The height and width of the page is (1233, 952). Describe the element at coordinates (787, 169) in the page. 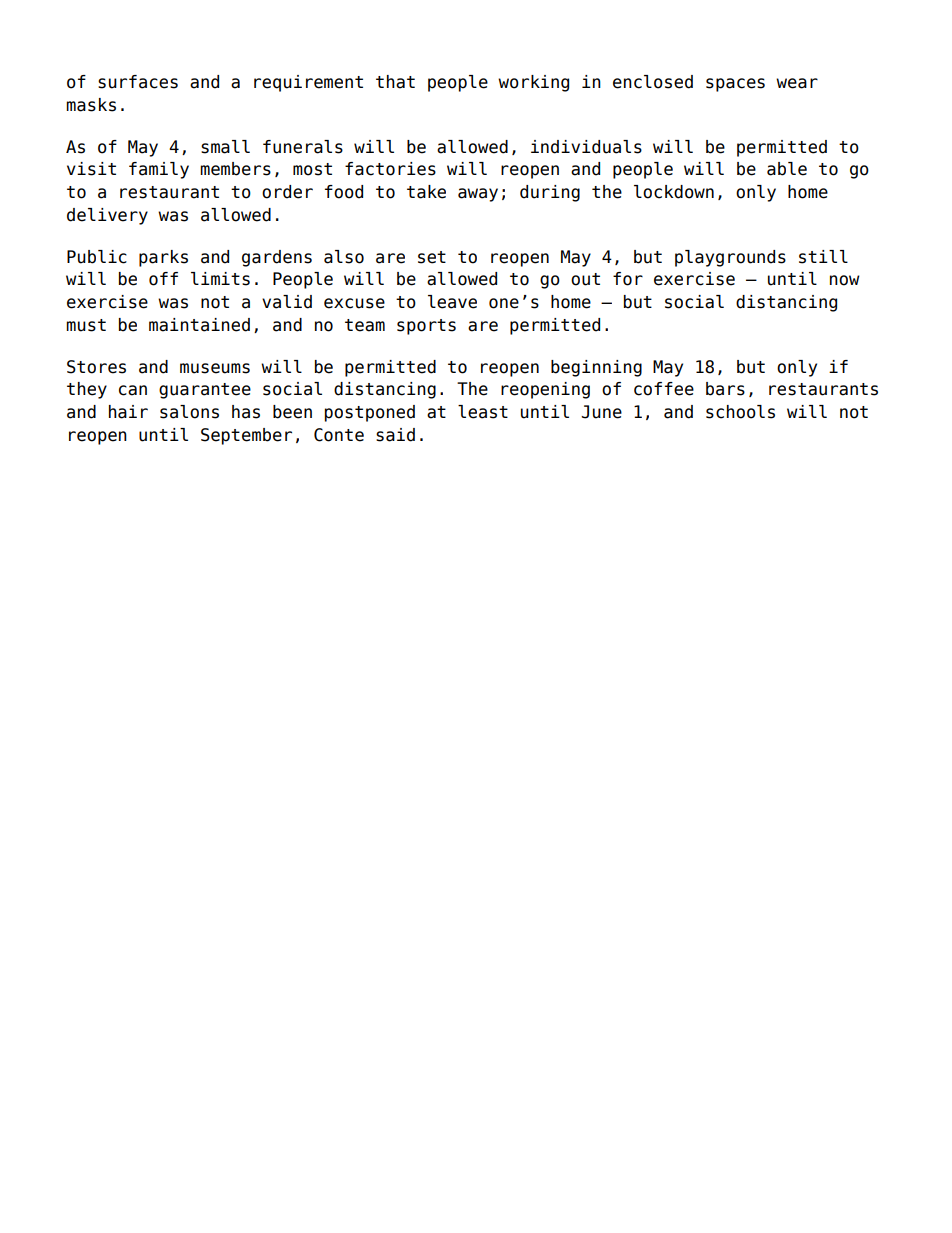

I see `able` at that location.
